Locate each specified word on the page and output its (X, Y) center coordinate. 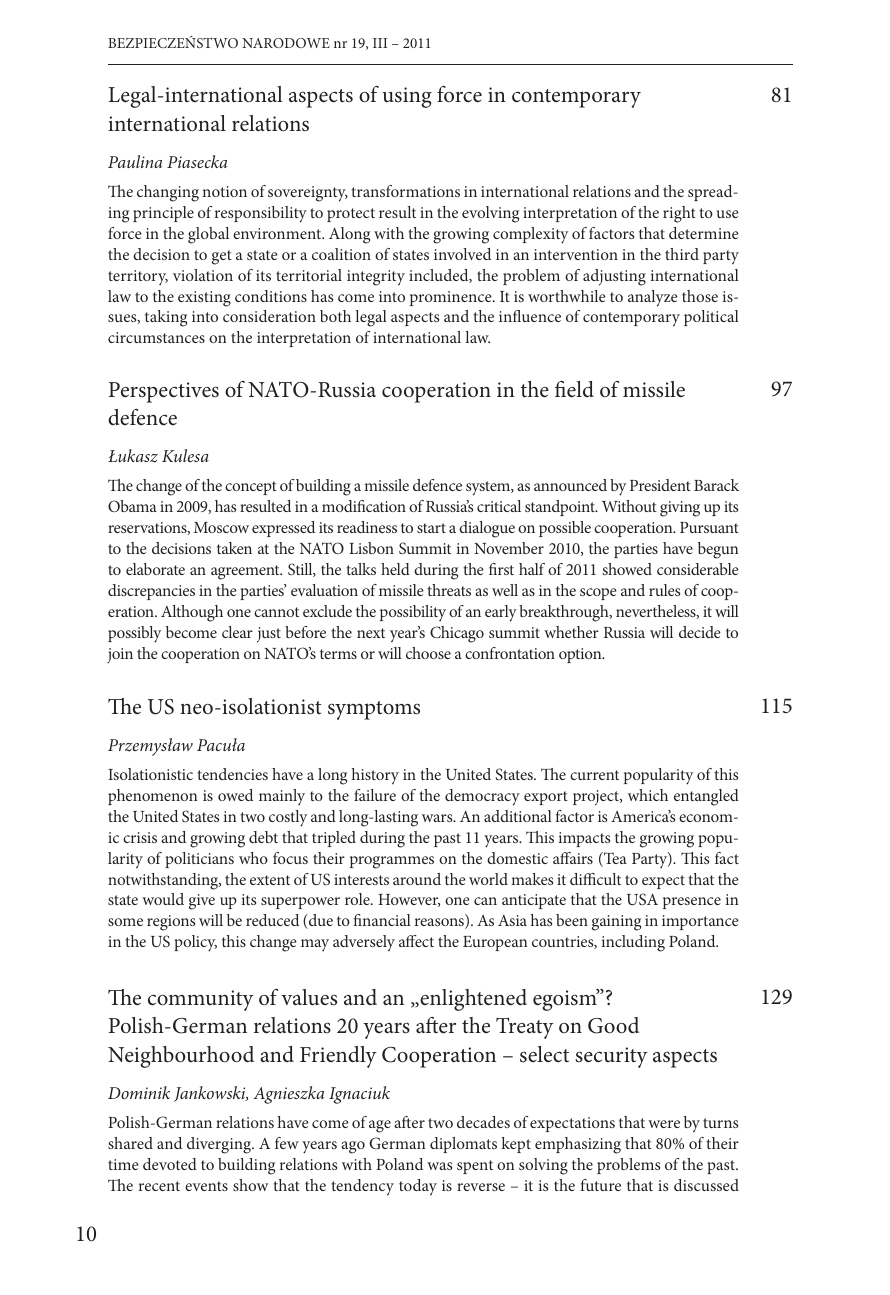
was (439, 1166)
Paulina (135, 161)
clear (237, 632)
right (679, 214)
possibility (413, 613)
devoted (170, 1164)
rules (664, 590)
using (407, 97)
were (664, 1124)
